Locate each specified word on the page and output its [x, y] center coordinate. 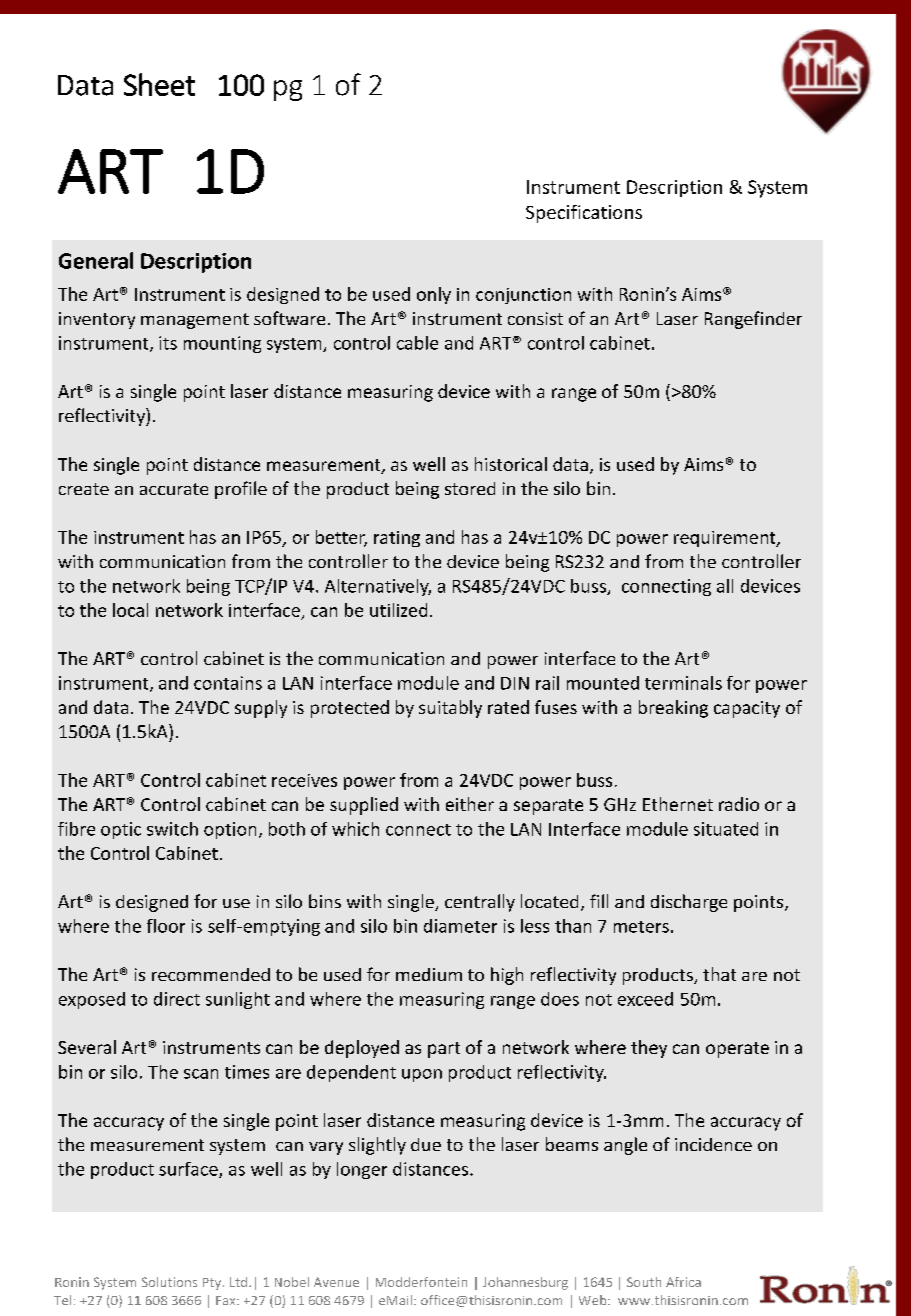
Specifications [584, 214]
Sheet [159, 84]
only [434, 295]
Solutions [169, 1282]
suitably [450, 709]
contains [228, 683]
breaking [673, 709]
